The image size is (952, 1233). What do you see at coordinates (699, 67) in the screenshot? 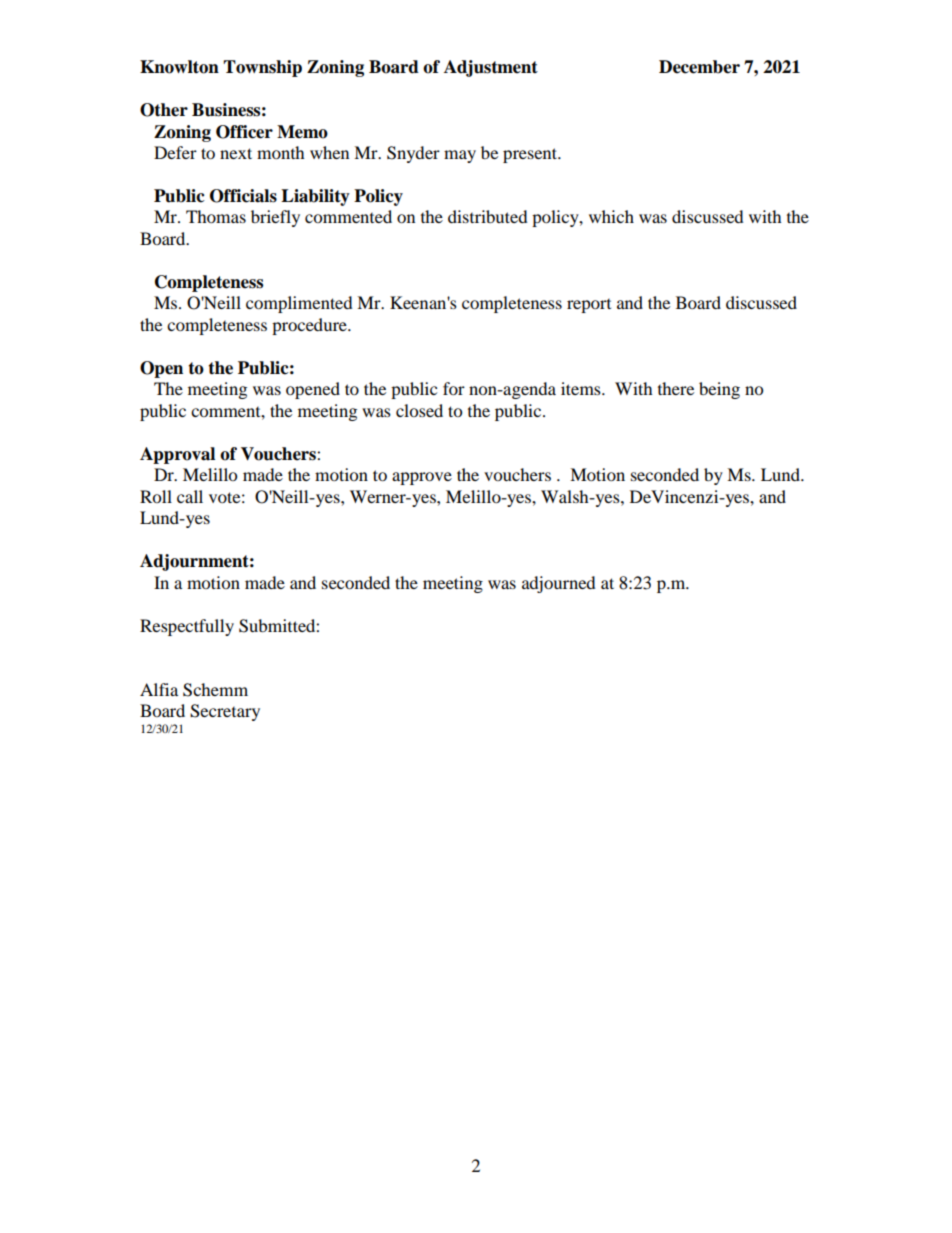
I see `December` at bounding box center [699, 67].
